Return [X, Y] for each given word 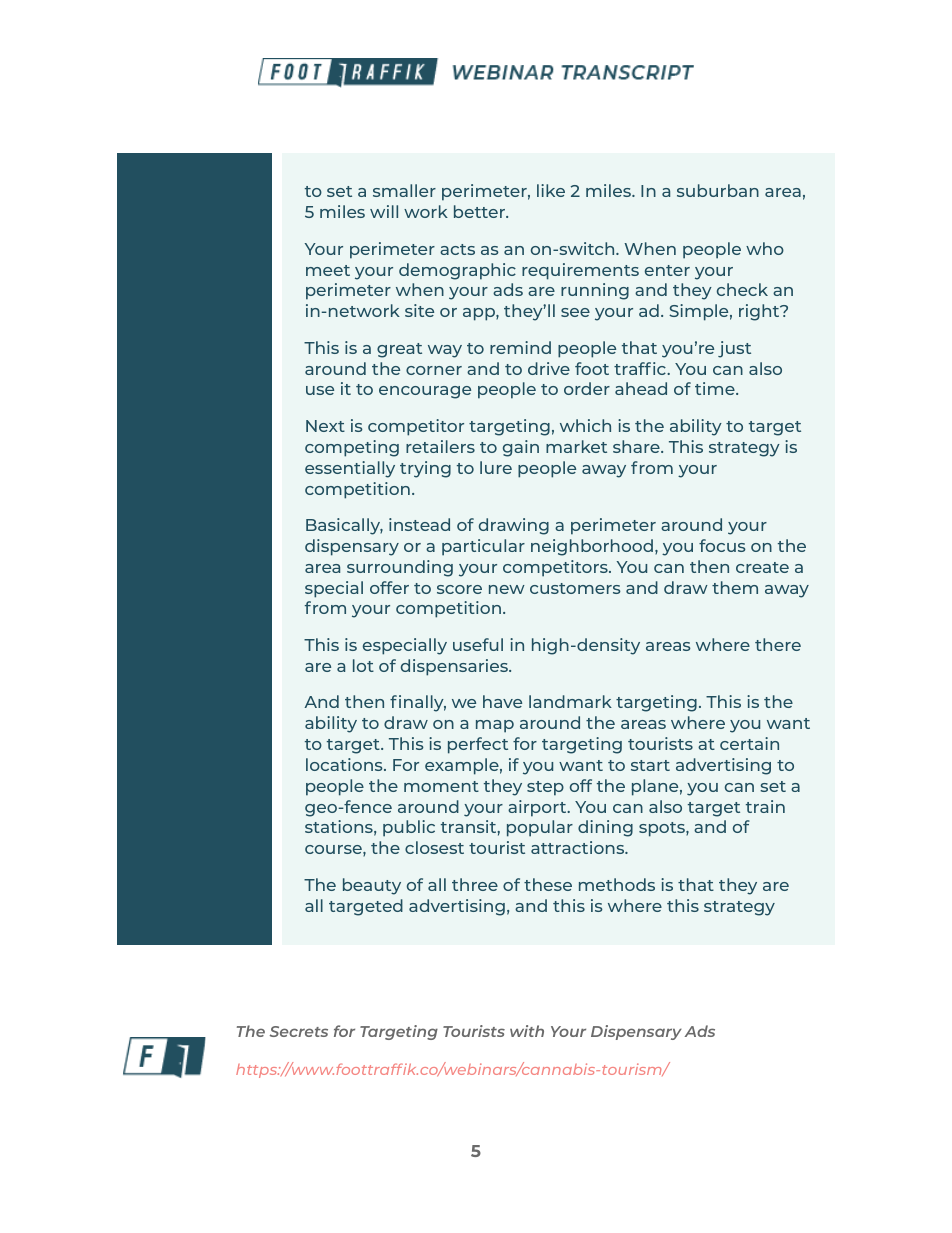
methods [617, 884]
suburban [718, 190]
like [551, 190]
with [527, 1031]
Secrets [299, 1031]
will [384, 211]
